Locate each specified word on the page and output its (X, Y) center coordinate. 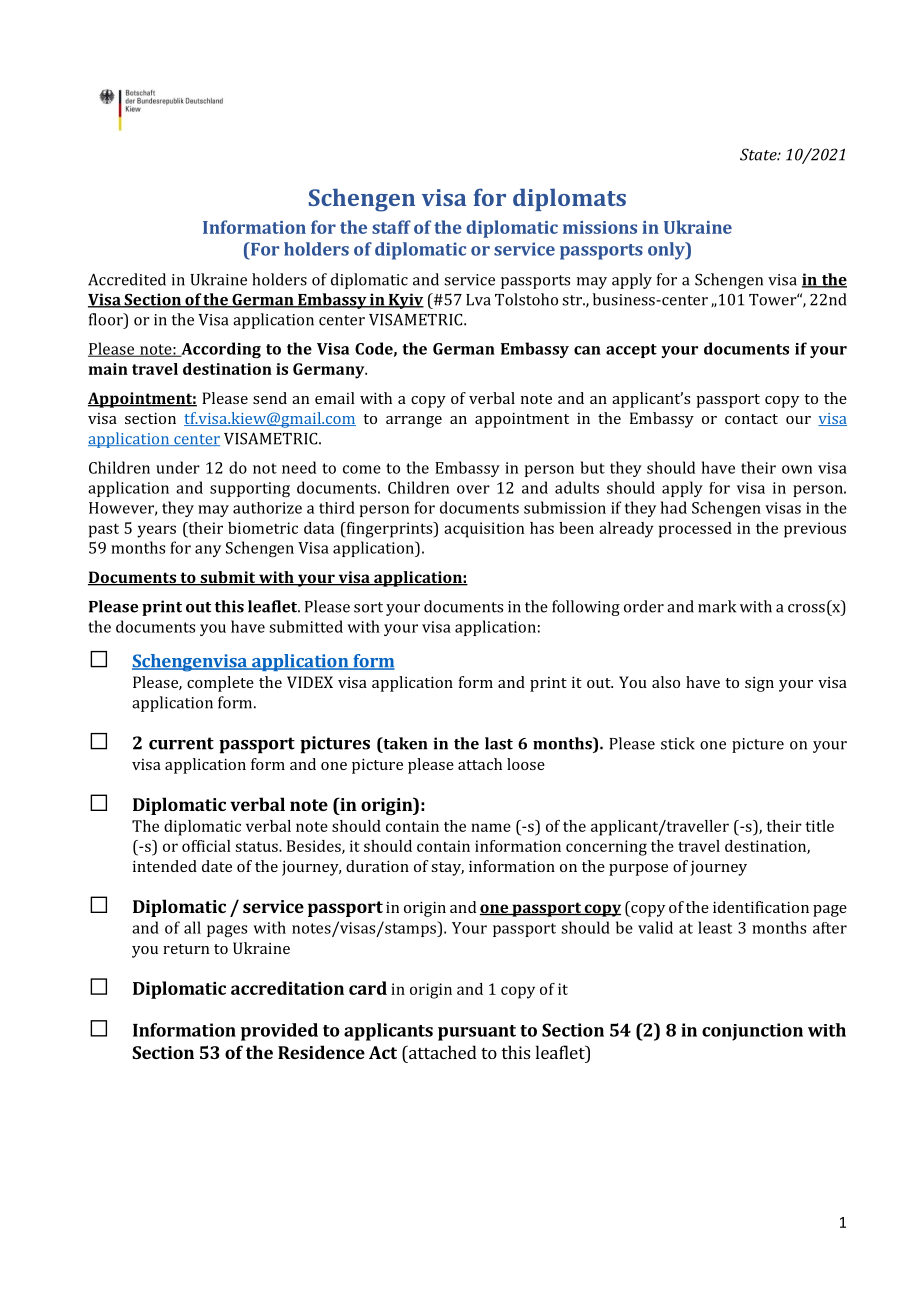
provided (279, 1032)
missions (600, 227)
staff (391, 227)
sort (368, 607)
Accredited (127, 279)
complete (220, 684)
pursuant (477, 1033)
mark (717, 606)
